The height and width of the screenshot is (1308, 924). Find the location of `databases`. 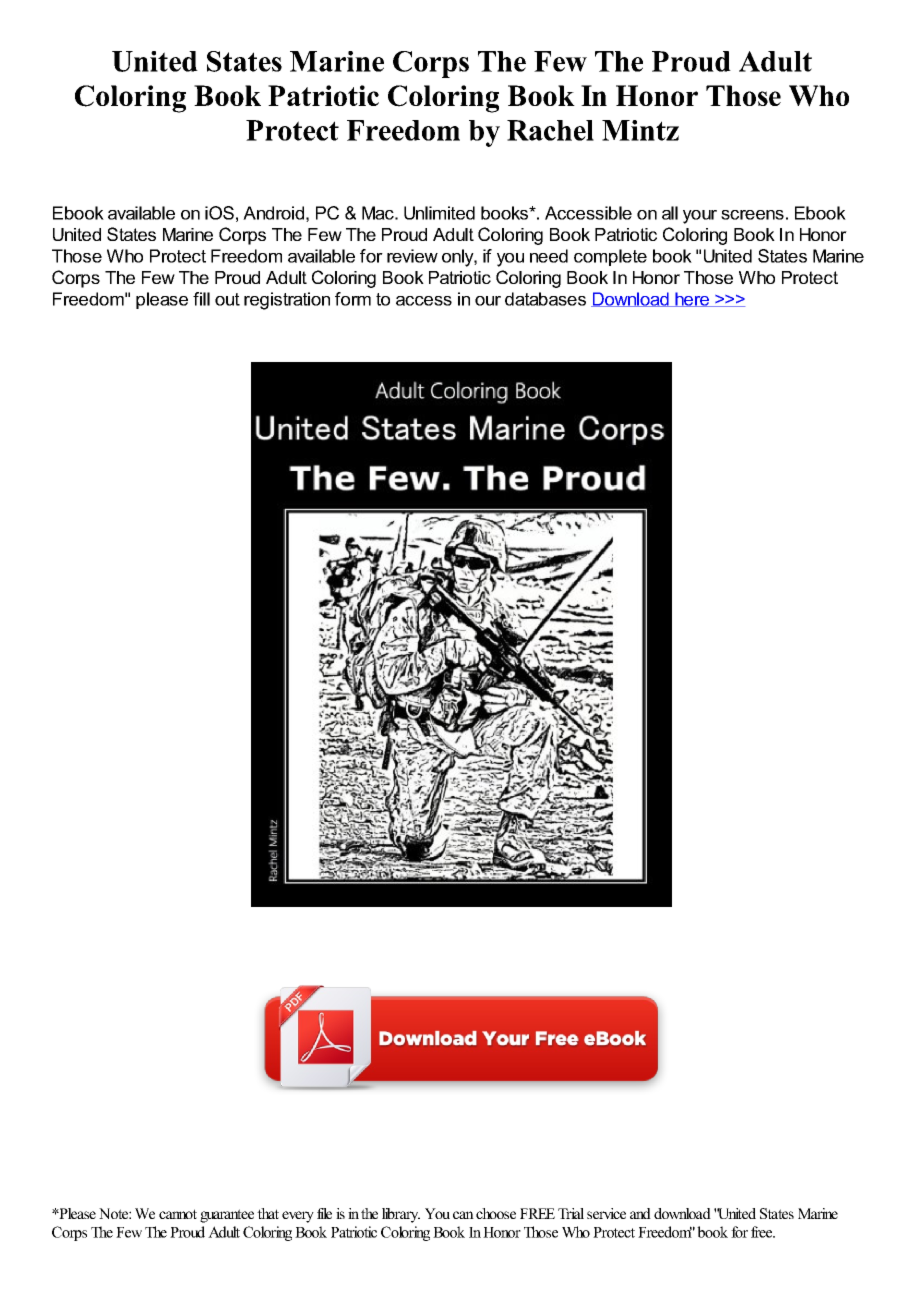

databases is located at coordinates (545, 299).
